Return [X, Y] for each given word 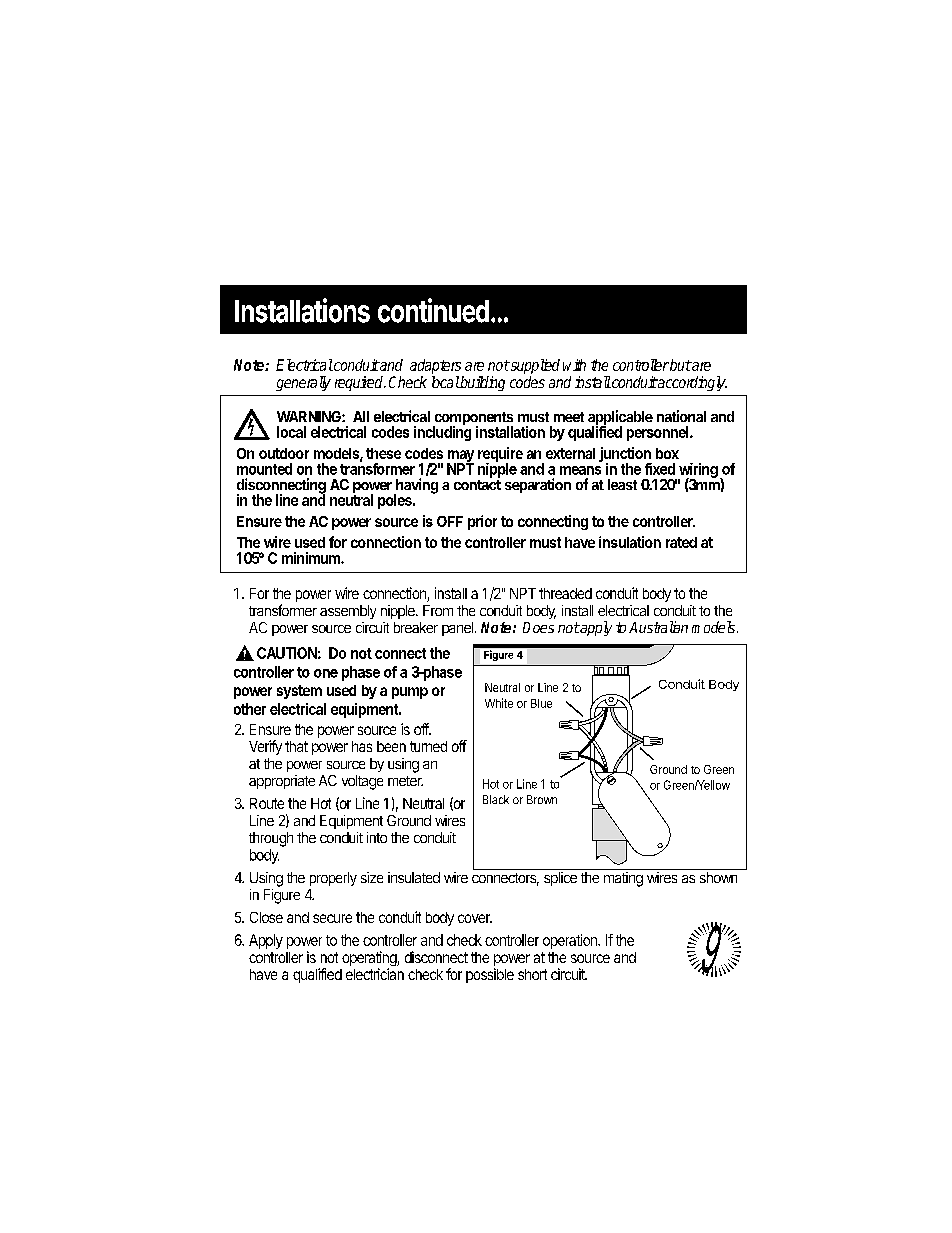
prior [482, 522]
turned [428, 746]
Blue [541, 703]
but [680, 365]
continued [433, 310]
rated [681, 542]
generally [303, 383]
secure [332, 918]
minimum [312, 558]
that [296, 746]
